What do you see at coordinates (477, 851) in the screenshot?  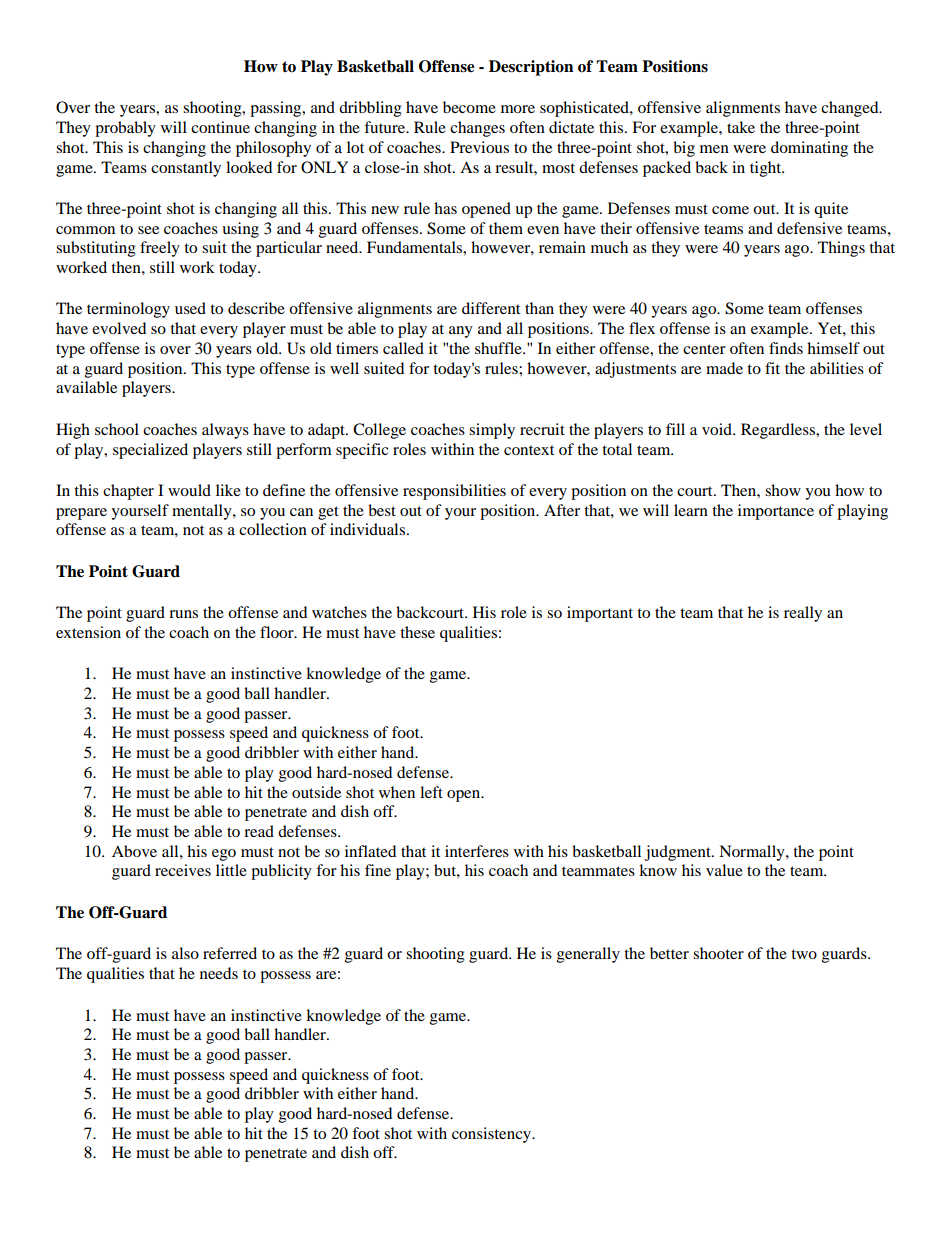 I see `interferes` at bounding box center [477, 851].
